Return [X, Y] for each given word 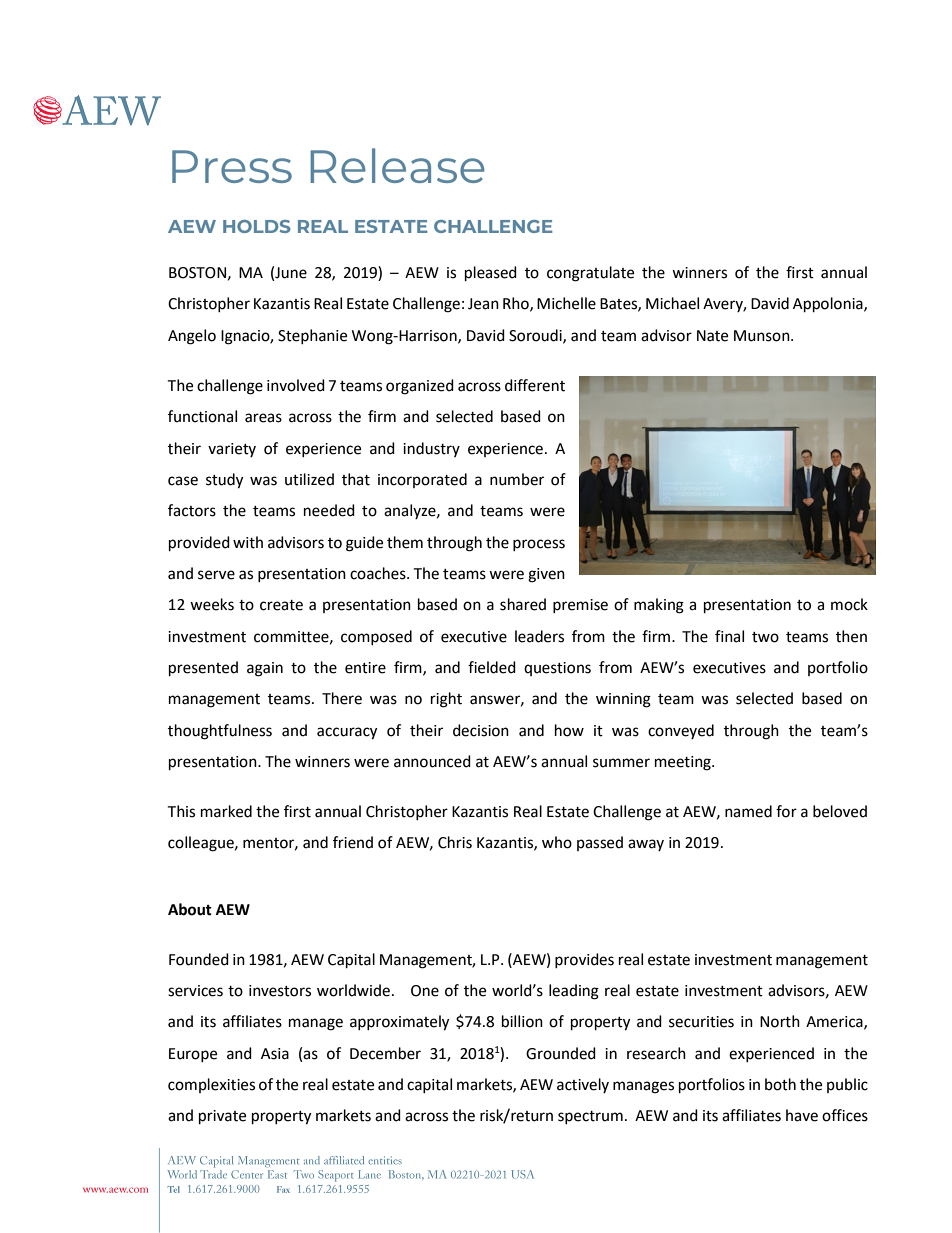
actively [583, 1085]
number [517, 479]
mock [849, 604]
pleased [491, 274]
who [557, 842]
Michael [672, 303]
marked [226, 811]
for [786, 811]
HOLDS [257, 226]
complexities [211, 1085]
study [224, 481]
